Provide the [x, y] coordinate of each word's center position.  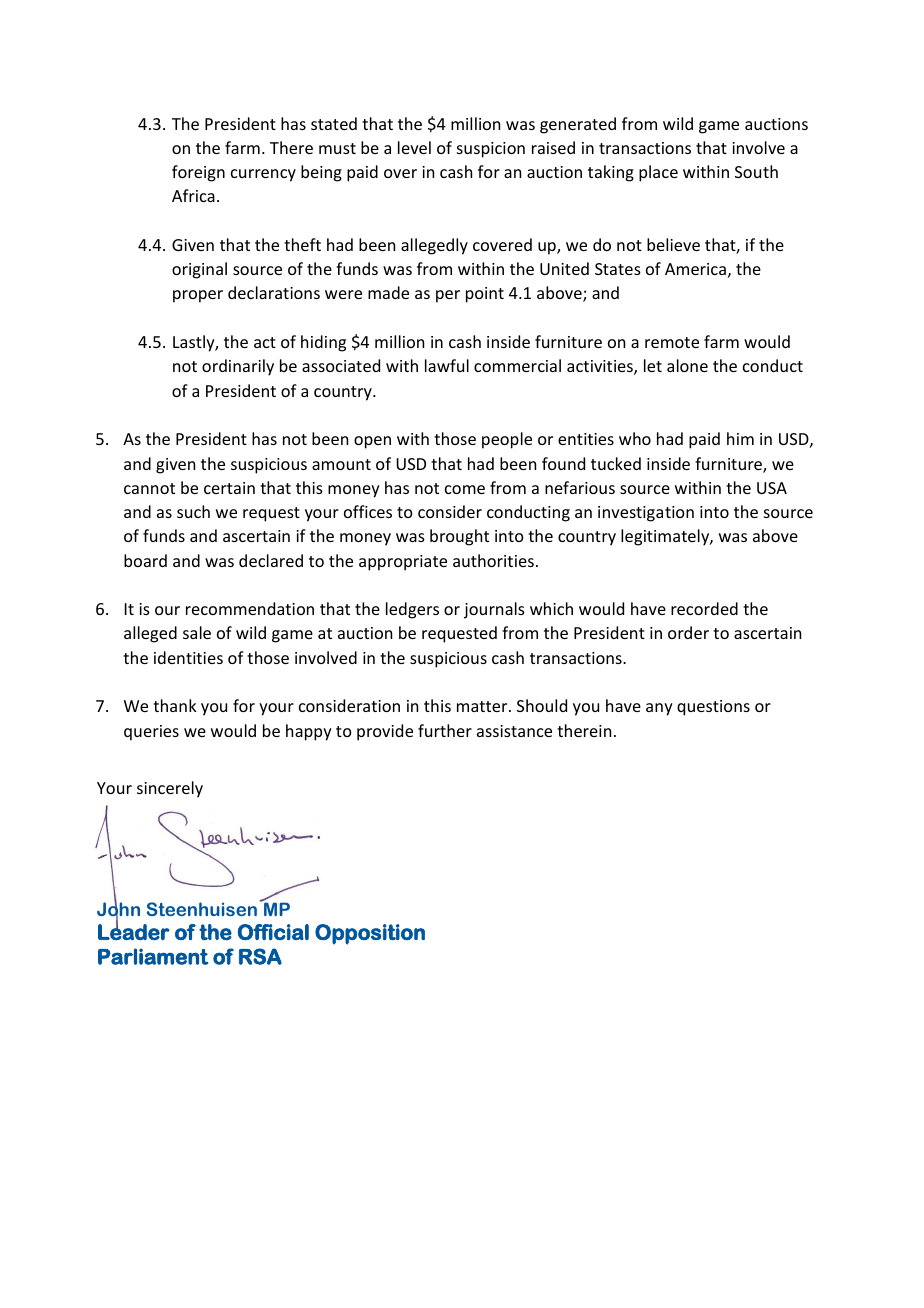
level [414, 147]
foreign [198, 173]
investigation [646, 514]
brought [459, 537]
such [193, 511]
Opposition [370, 934]
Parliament [153, 956]
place [658, 173]
